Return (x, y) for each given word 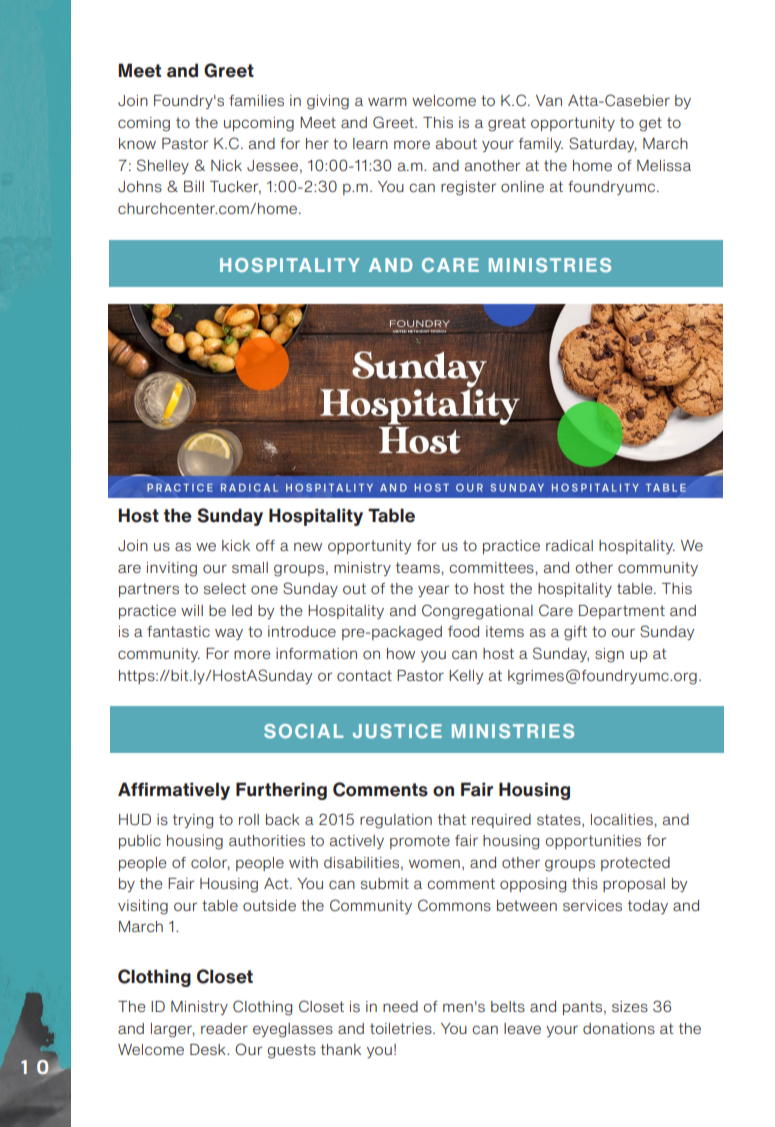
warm (387, 101)
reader (224, 1028)
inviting (172, 569)
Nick (226, 165)
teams (419, 567)
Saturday (603, 144)
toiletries (402, 1028)
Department (622, 612)
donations (619, 1028)
